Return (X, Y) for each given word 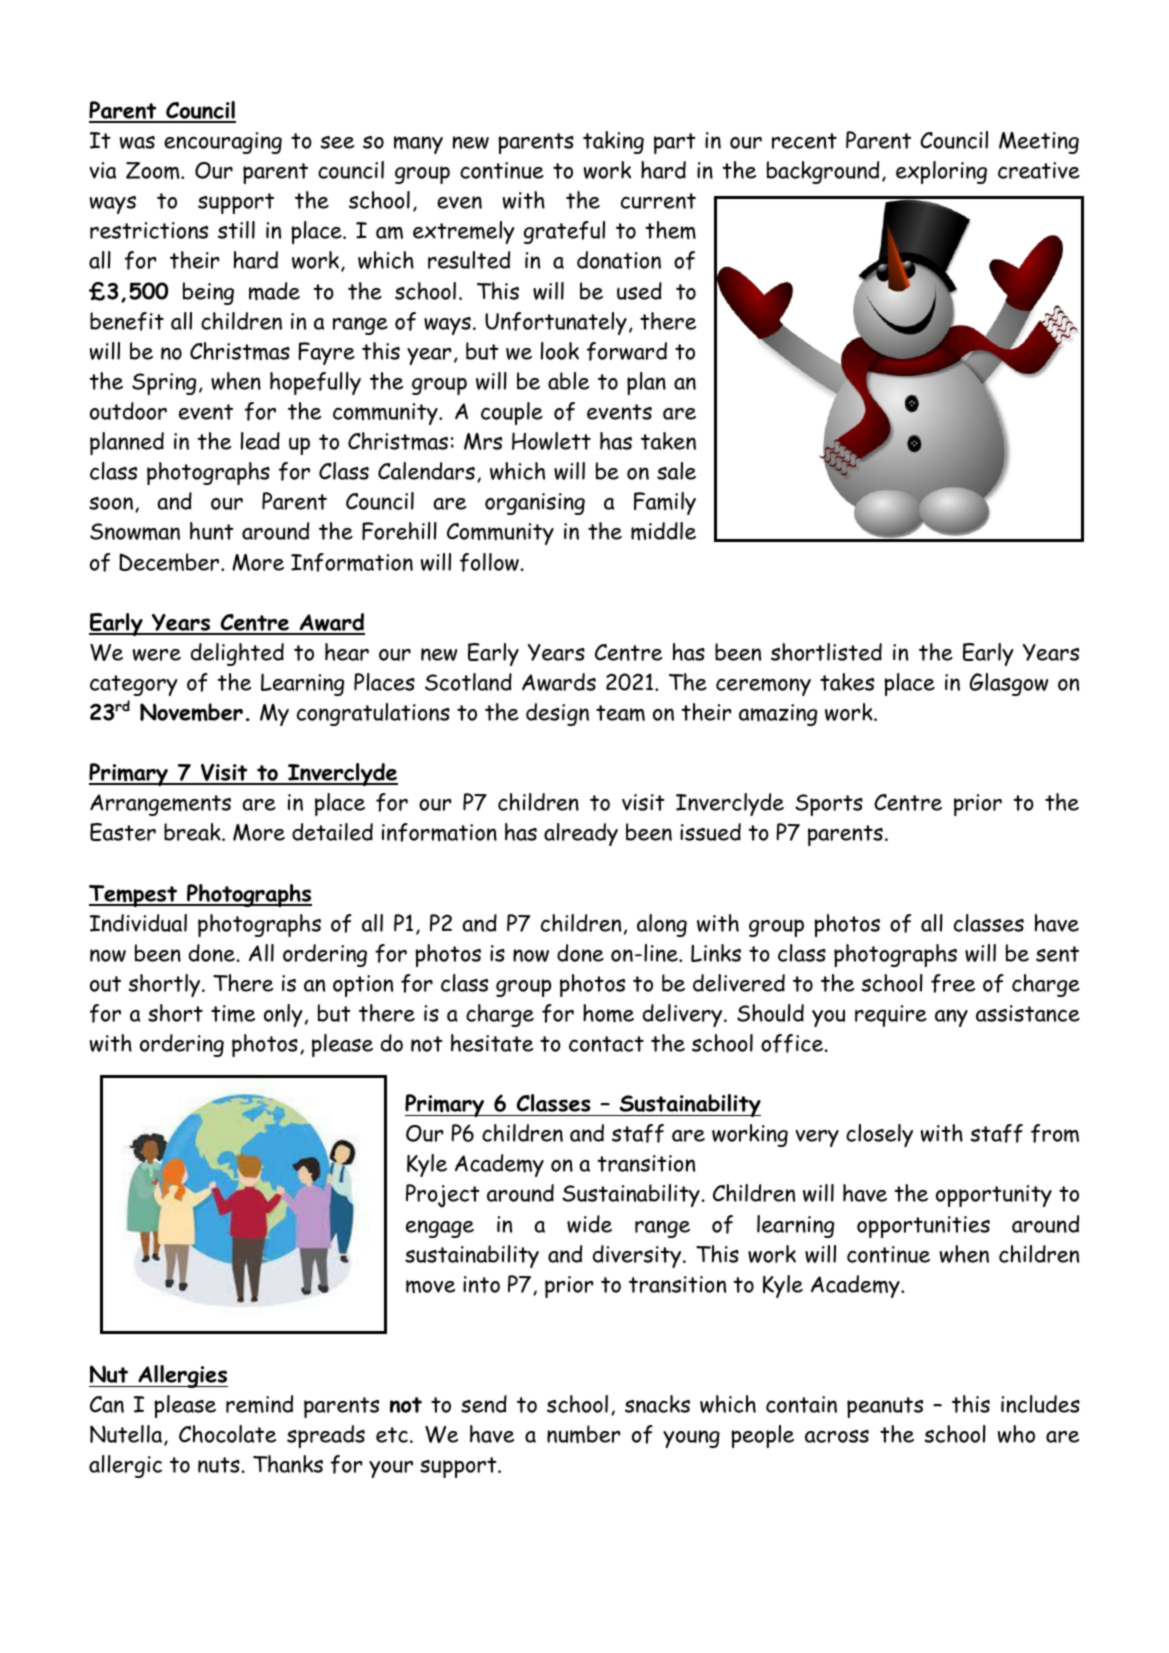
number (584, 1434)
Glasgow (1009, 684)
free (953, 983)
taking (613, 142)
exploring (941, 172)
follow (489, 562)
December (170, 562)
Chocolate (227, 1434)
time (233, 1014)
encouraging (223, 143)
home (608, 1013)
